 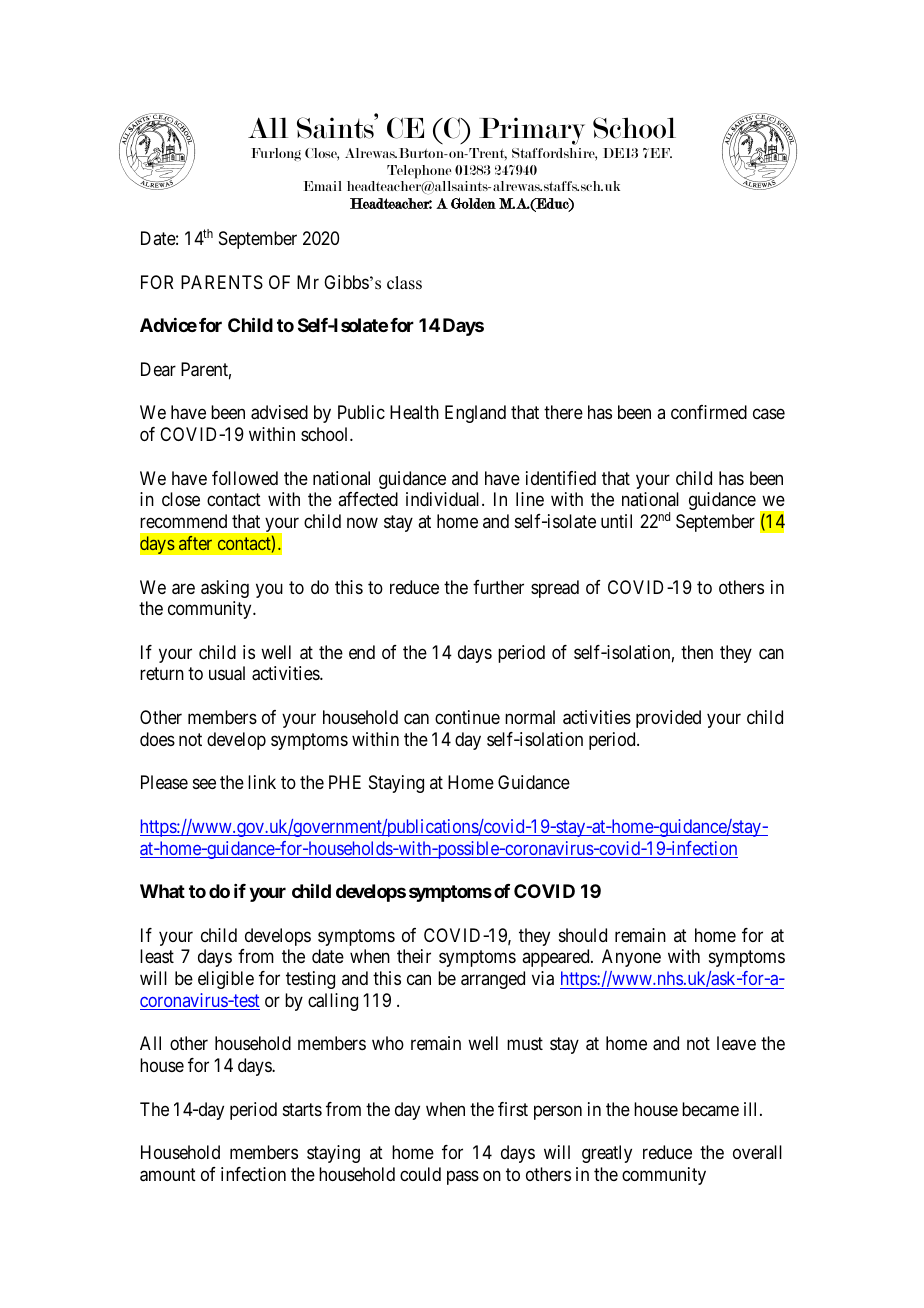 I want to click on continue, so click(x=467, y=717).
